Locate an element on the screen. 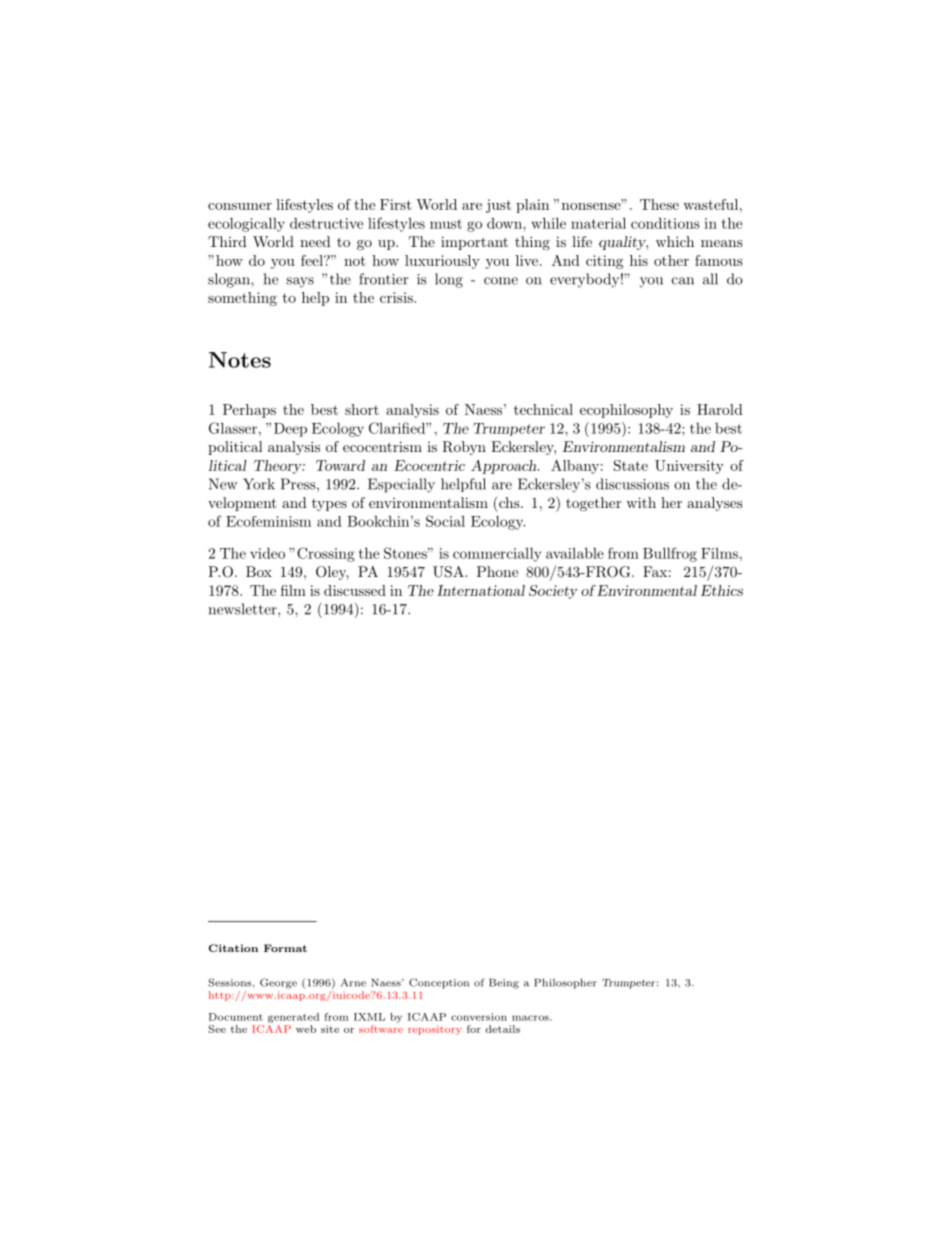  generated is located at coordinates (293, 1018).
